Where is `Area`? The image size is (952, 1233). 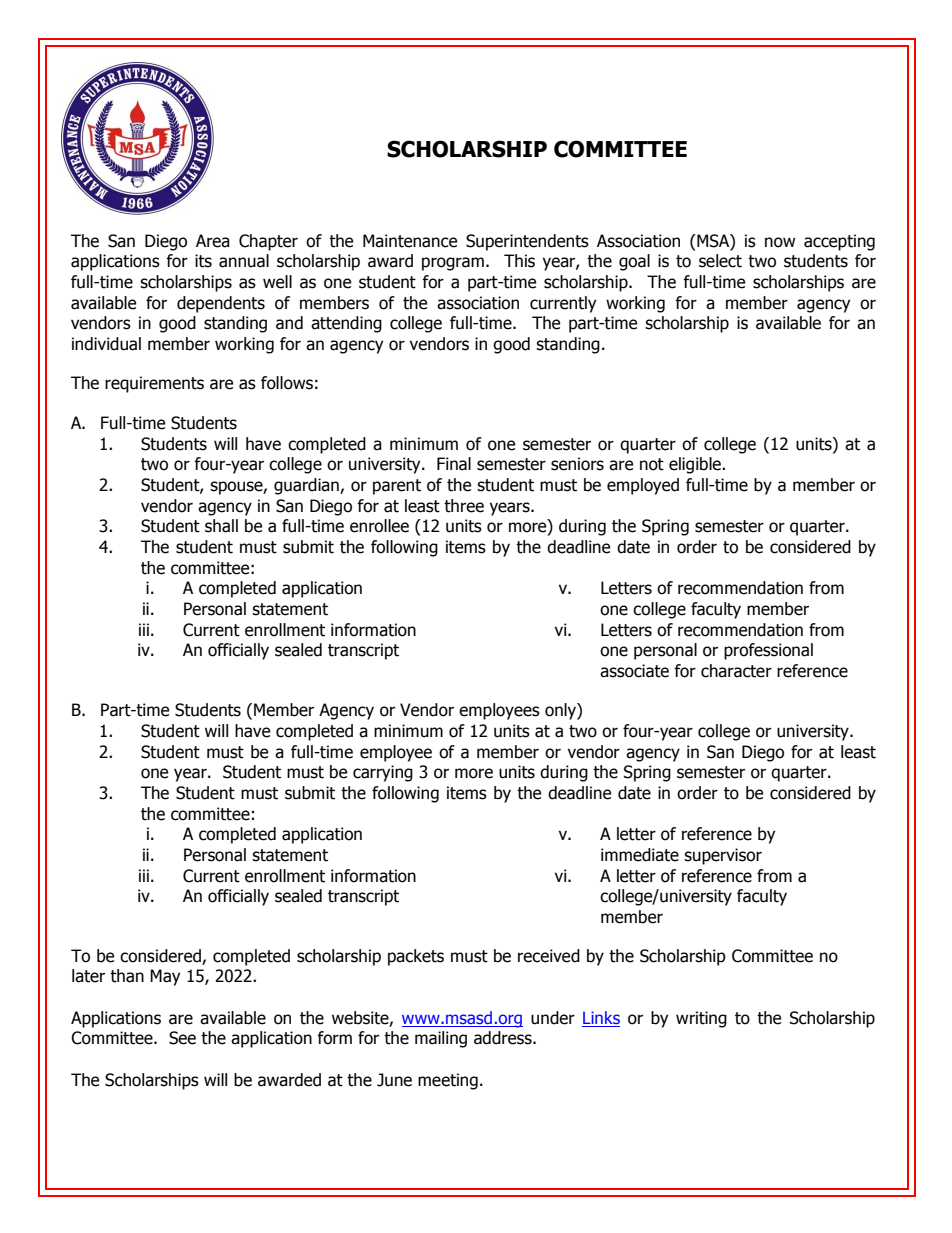 Area is located at coordinates (213, 241).
